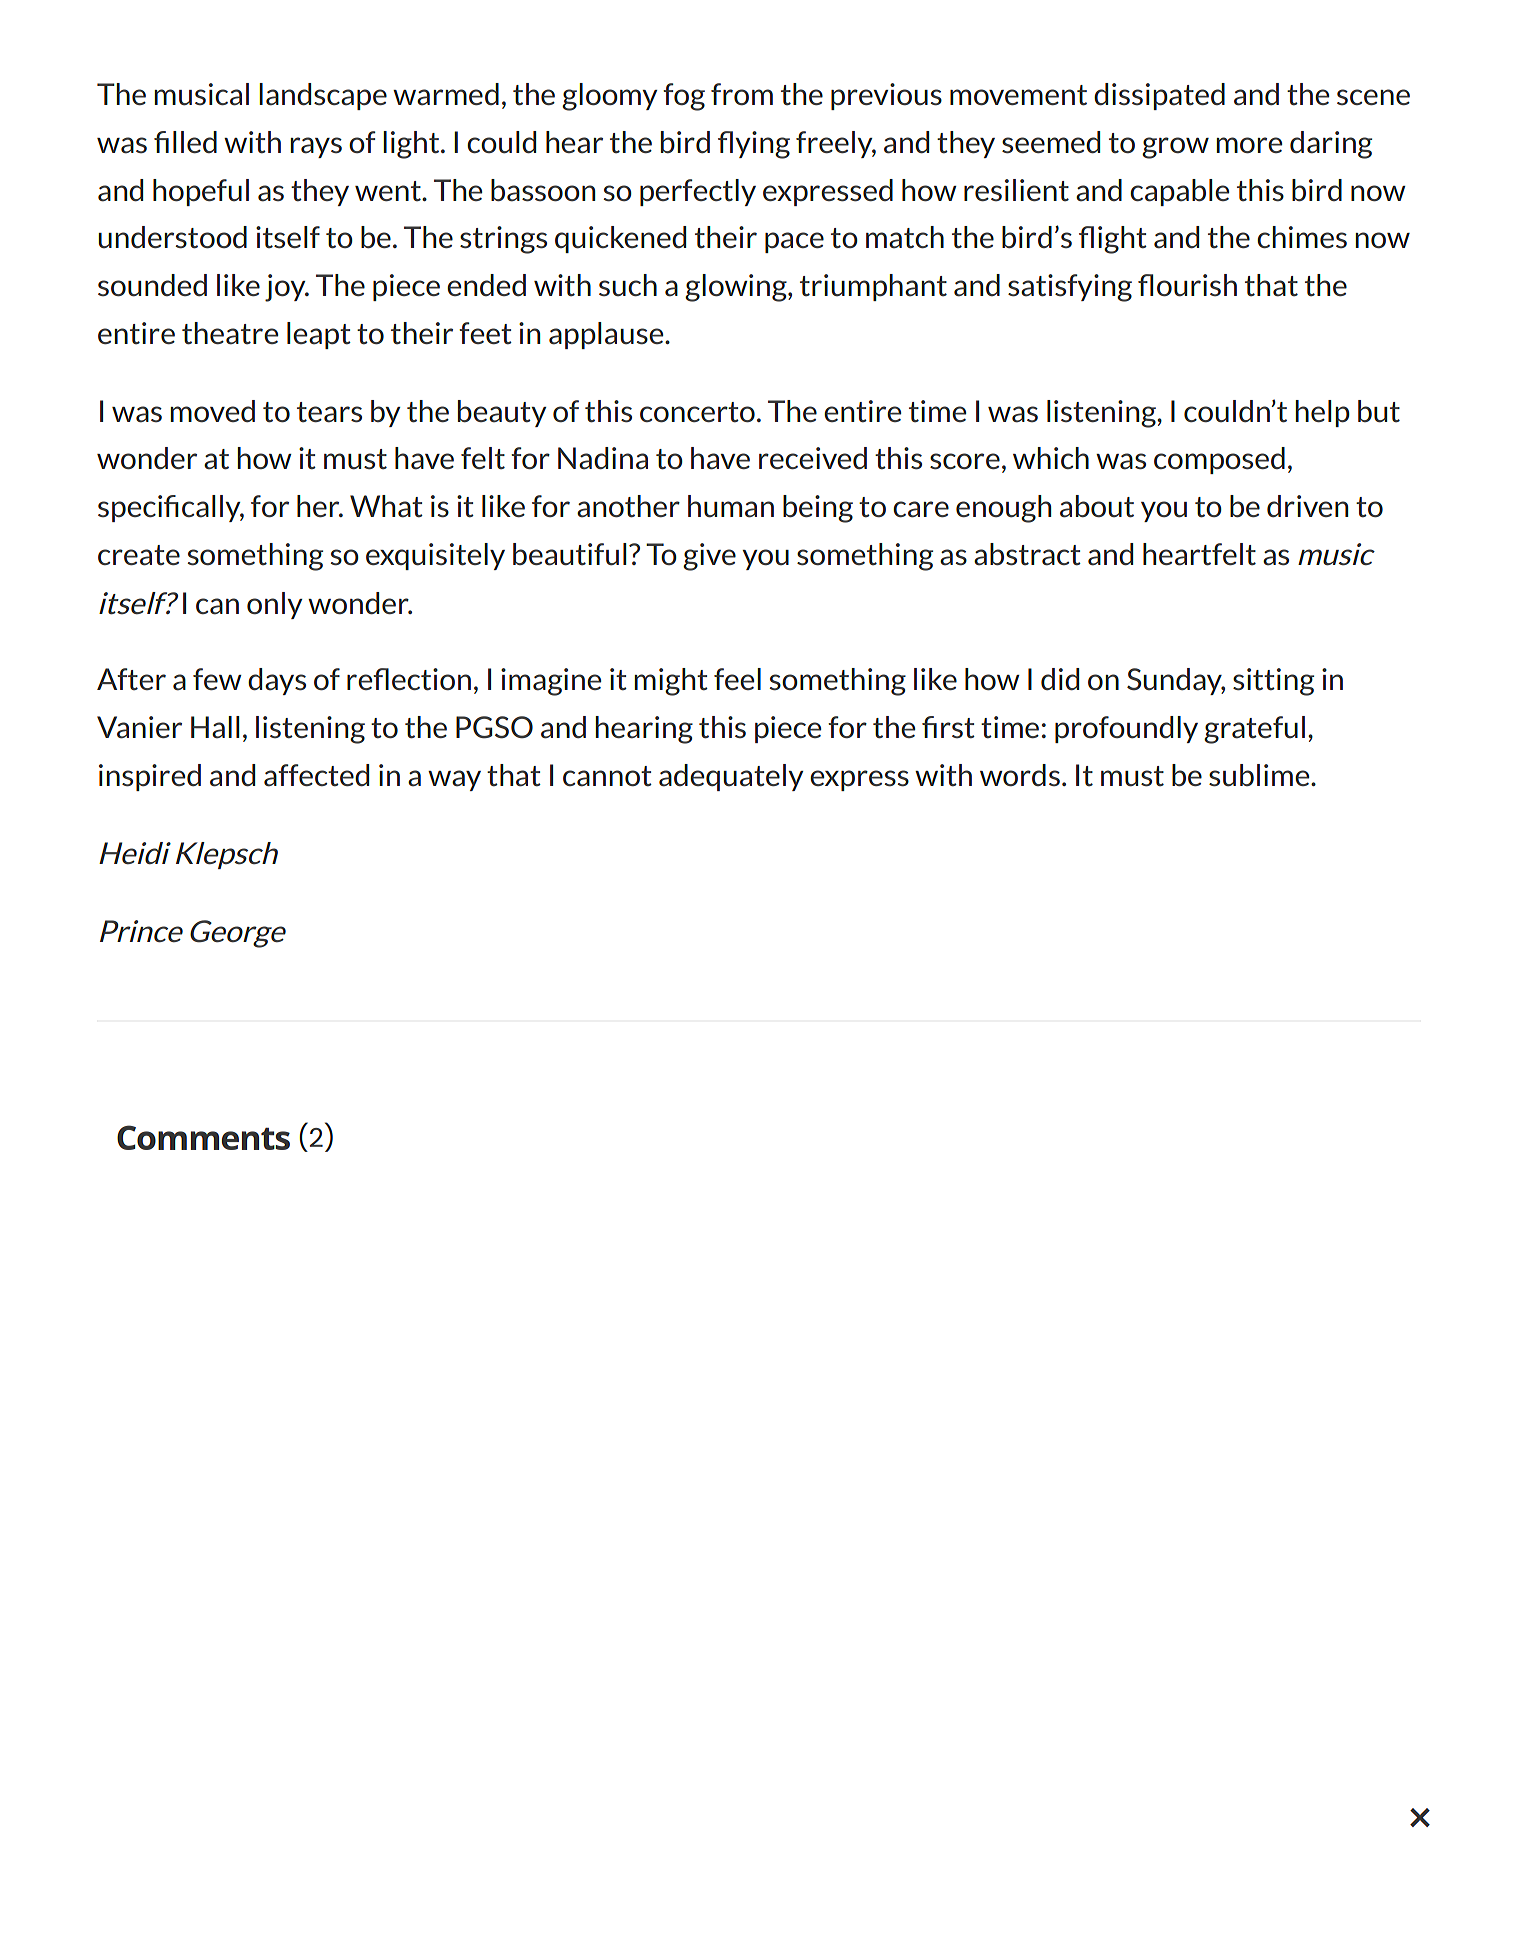 Image resolution: width=1515 pixels, height=1960 pixels. Describe the element at coordinates (754, 145) in the screenshot. I see `flying` at that location.
